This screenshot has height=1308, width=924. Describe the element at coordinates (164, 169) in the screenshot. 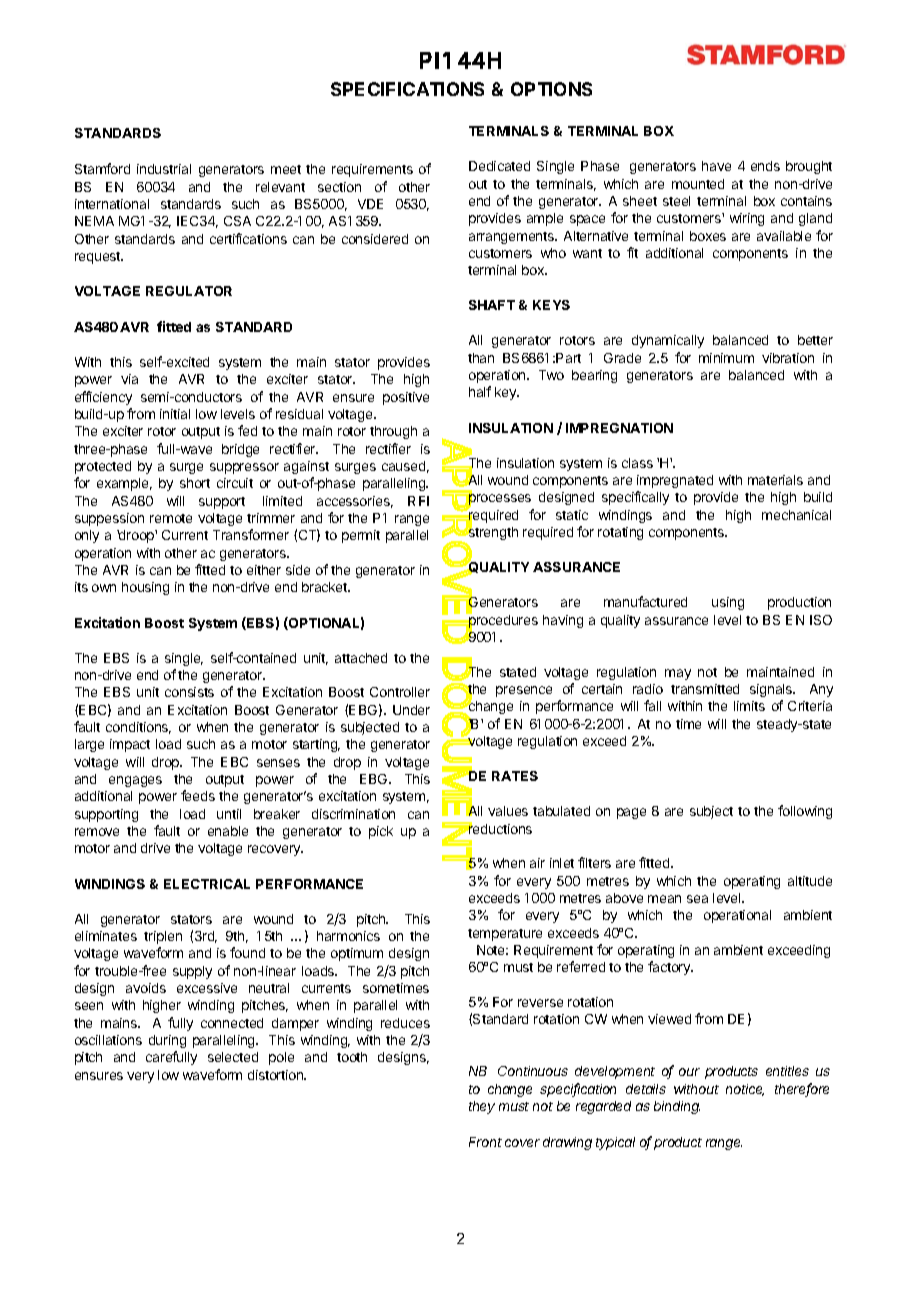

I see `industrial` at that location.
